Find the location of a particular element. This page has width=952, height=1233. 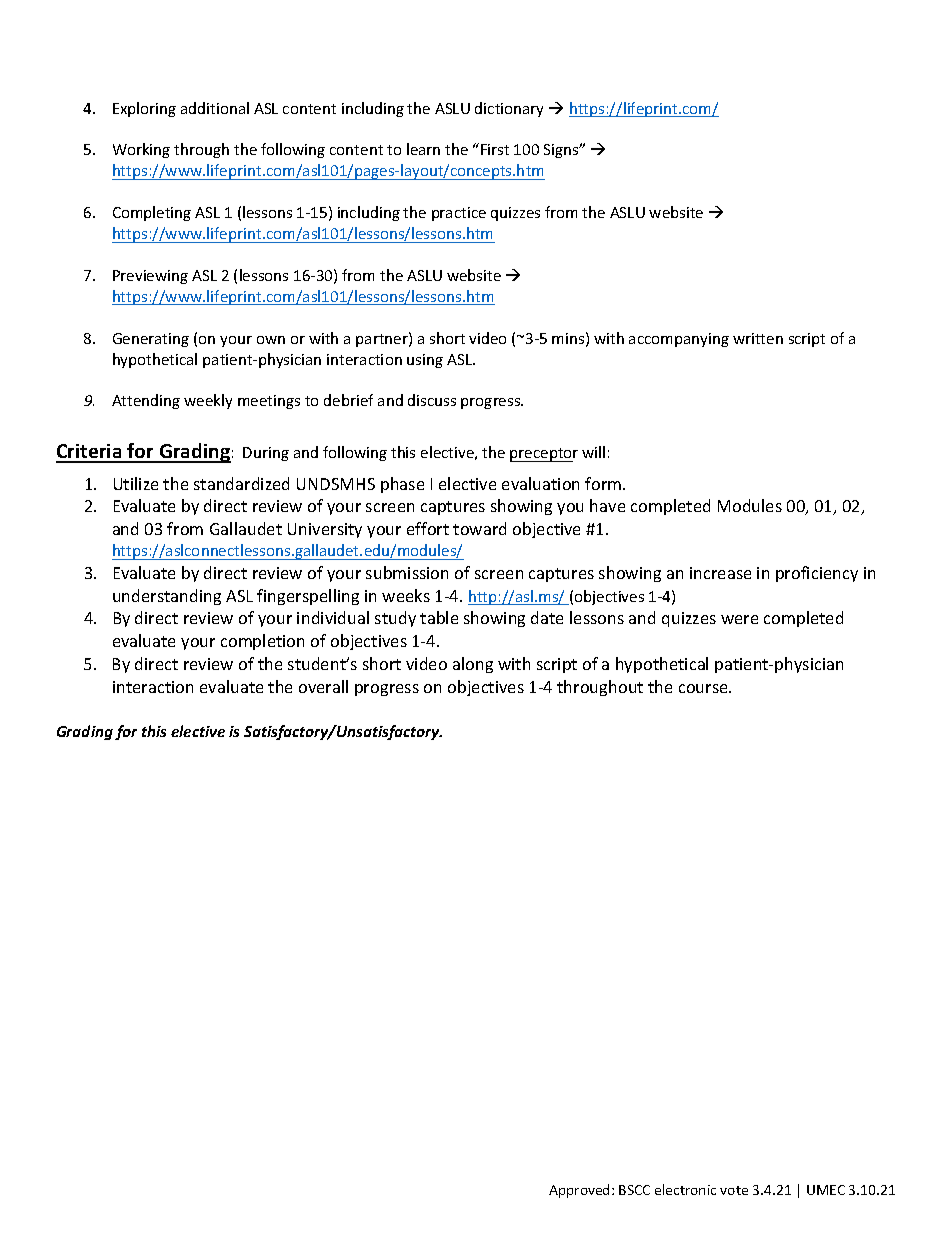

electronic is located at coordinates (685, 1189).
